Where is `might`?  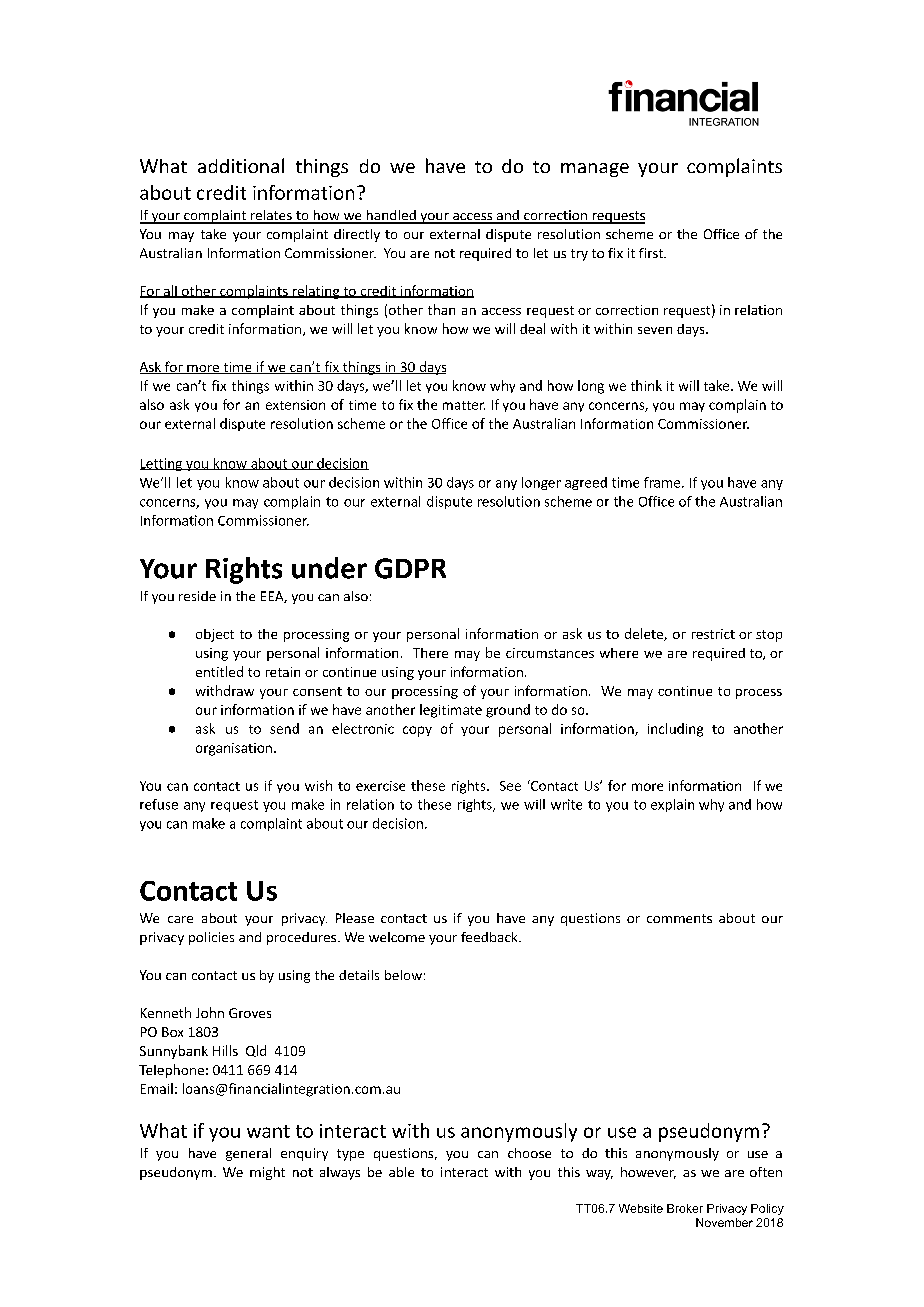 might is located at coordinates (267, 1173).
